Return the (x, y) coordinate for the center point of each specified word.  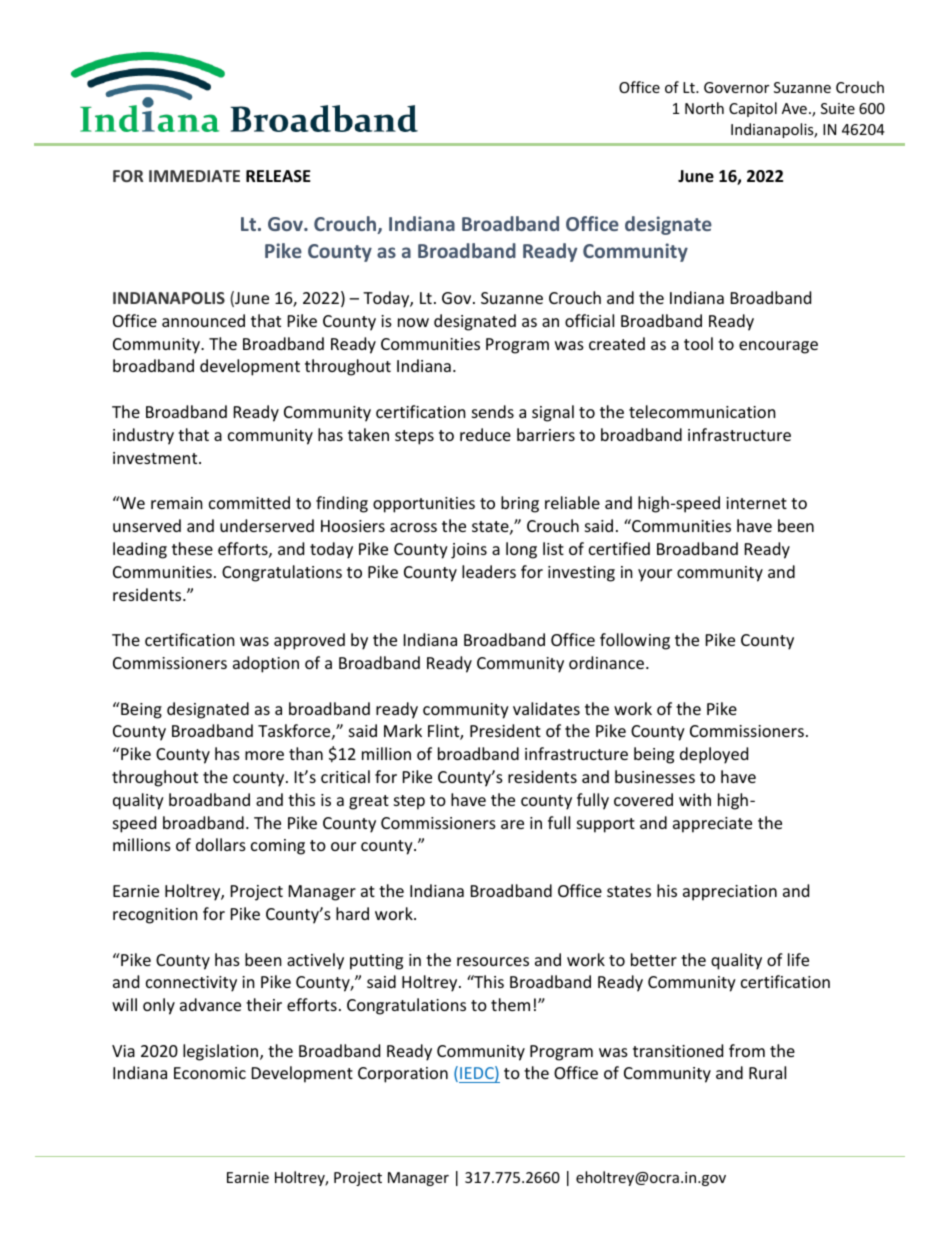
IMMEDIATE (194, 176)
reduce (485, 434)
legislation (222, 1052)
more (264, 755)
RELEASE (278, 176)
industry (143, 436)
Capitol (753, 109)
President (505, 730)
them (510, 1004)
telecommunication (702, 411)
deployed (714, 755)
